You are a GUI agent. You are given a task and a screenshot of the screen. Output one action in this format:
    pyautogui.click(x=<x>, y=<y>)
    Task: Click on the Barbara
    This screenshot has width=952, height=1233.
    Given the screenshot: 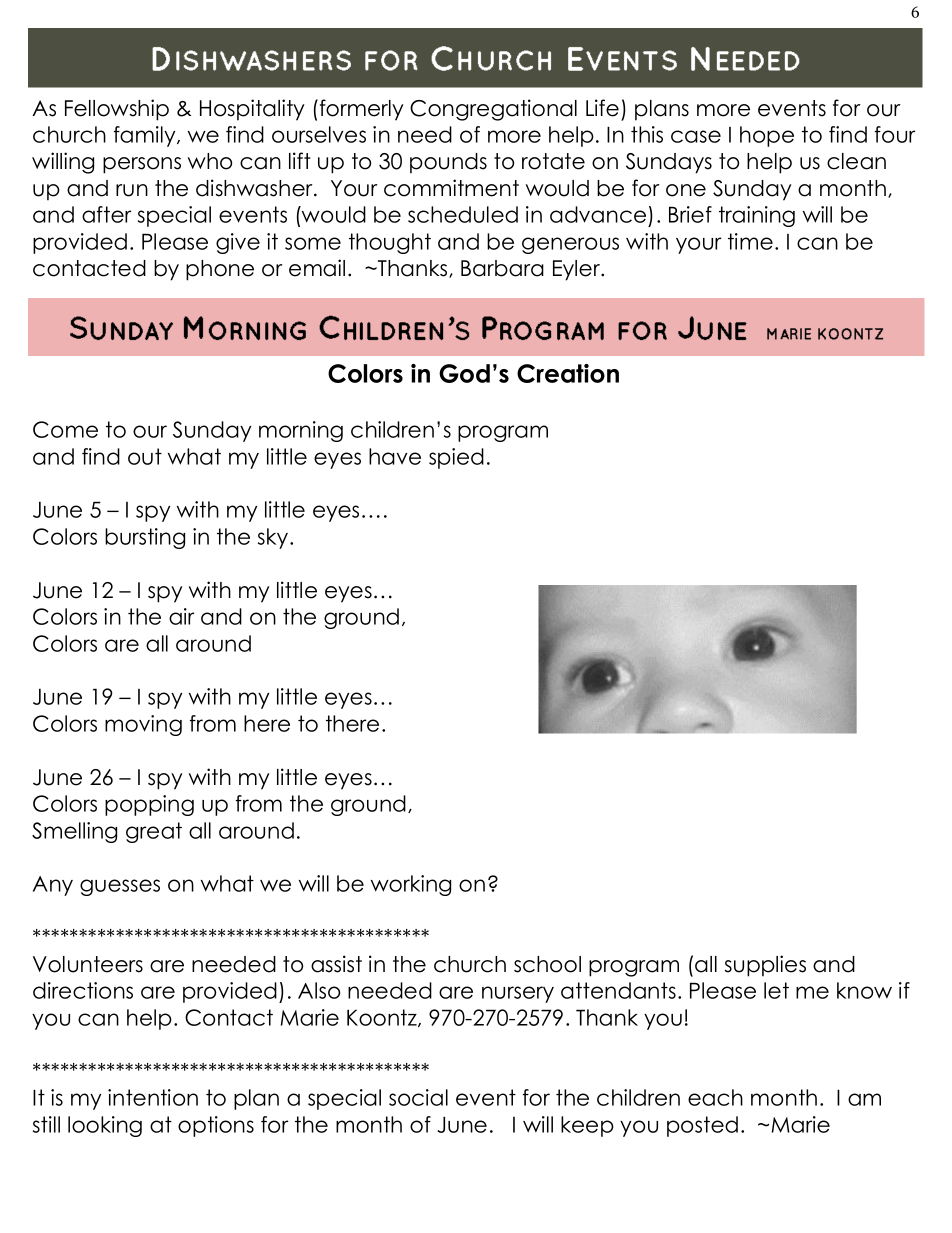 What is the action you would take?
    pyautogui.click(x=502, y=268)
